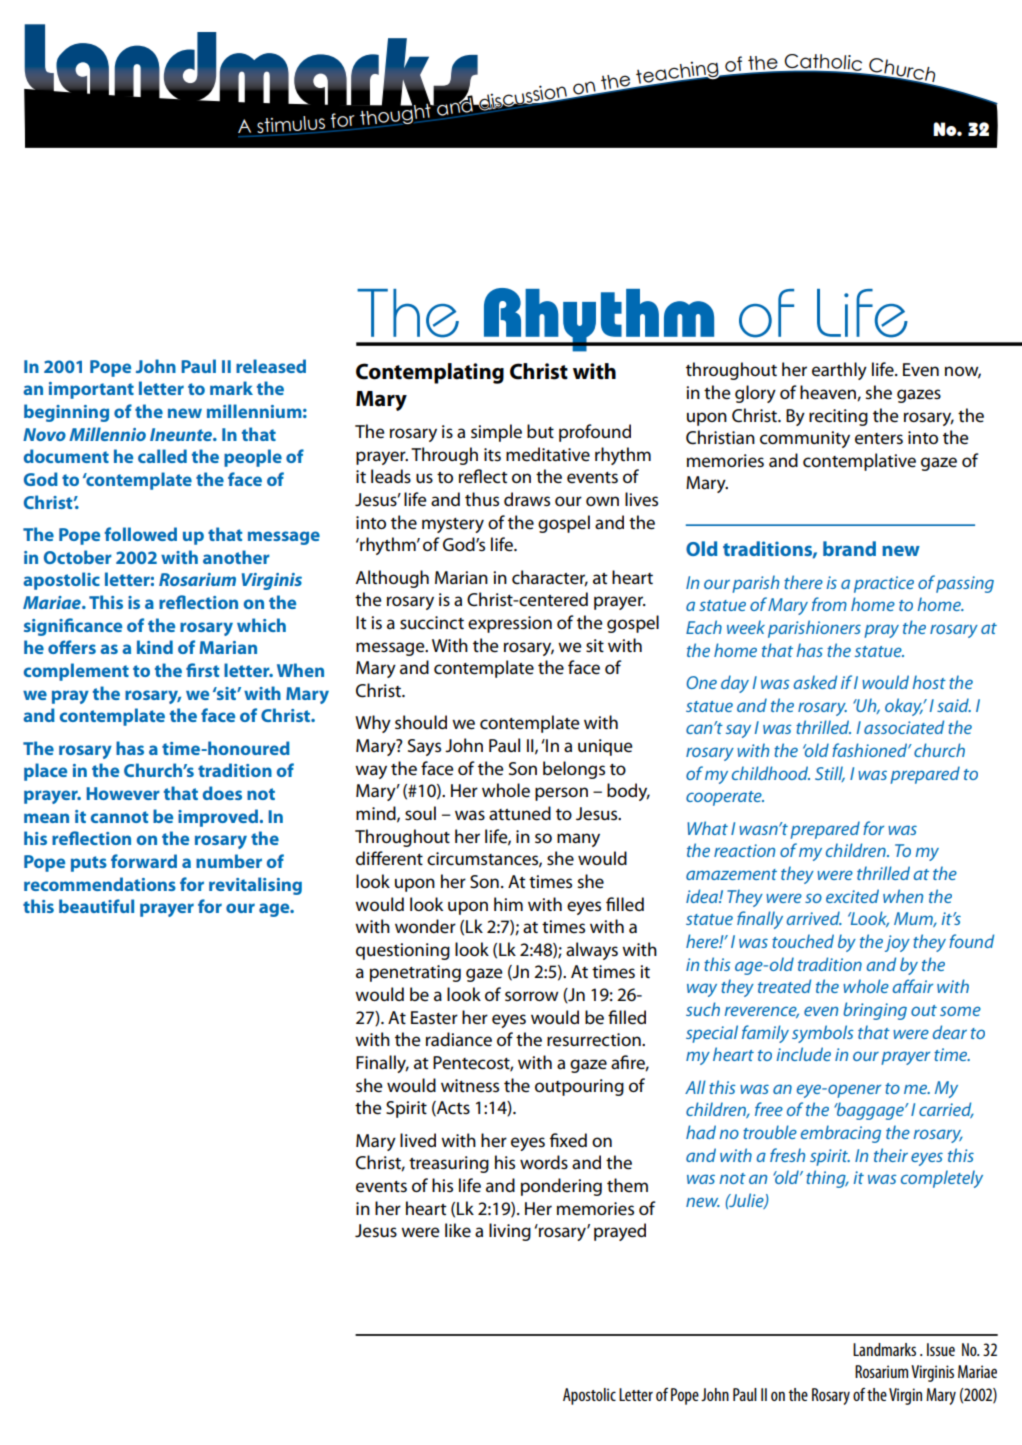  What do you see at coordinates (496, 433) in the screenshot?
I see `simple` at bounding box center [496, 433].
